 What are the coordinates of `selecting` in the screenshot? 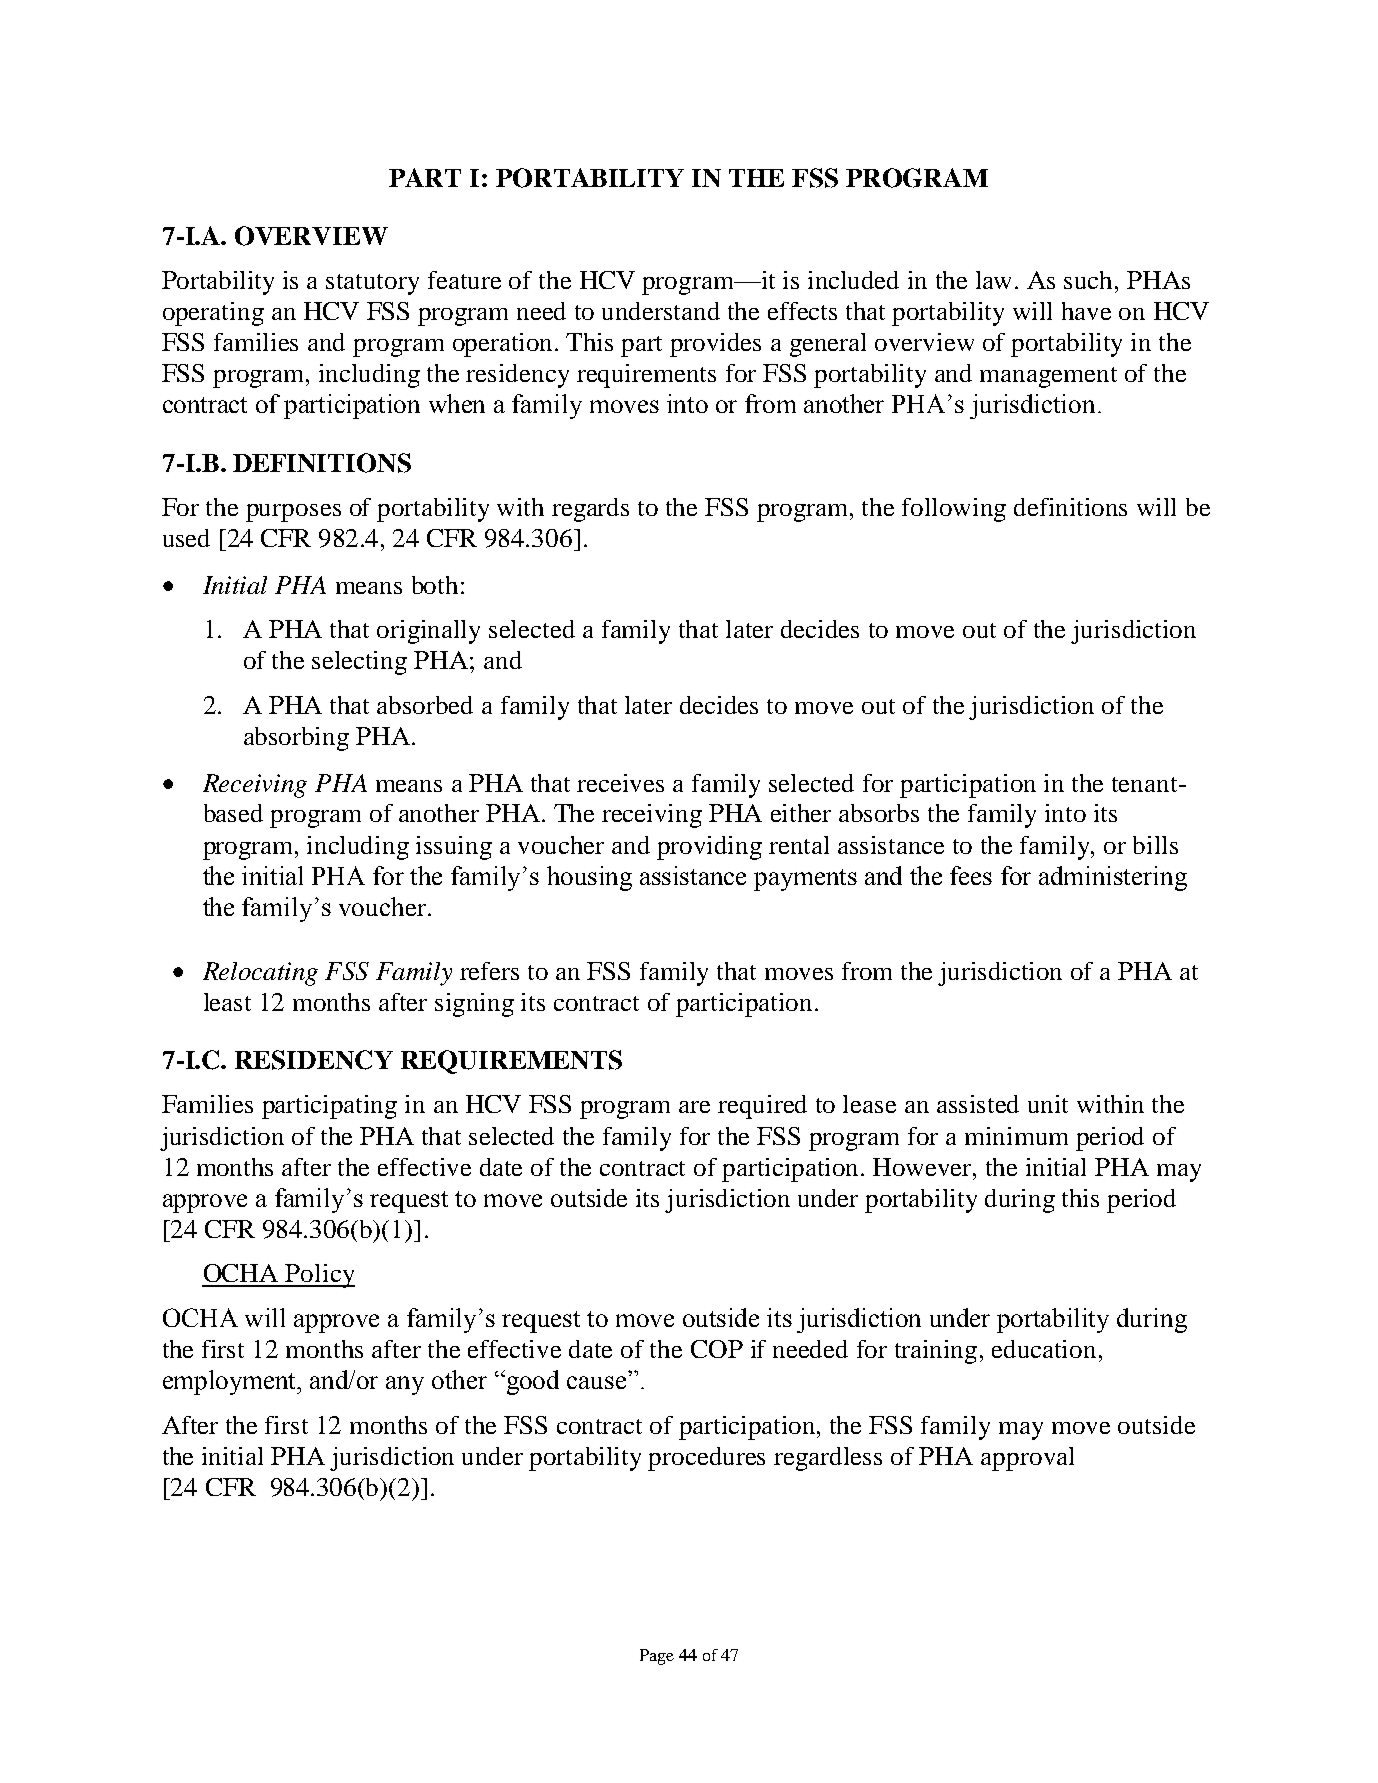 It's located at (359, 663).
